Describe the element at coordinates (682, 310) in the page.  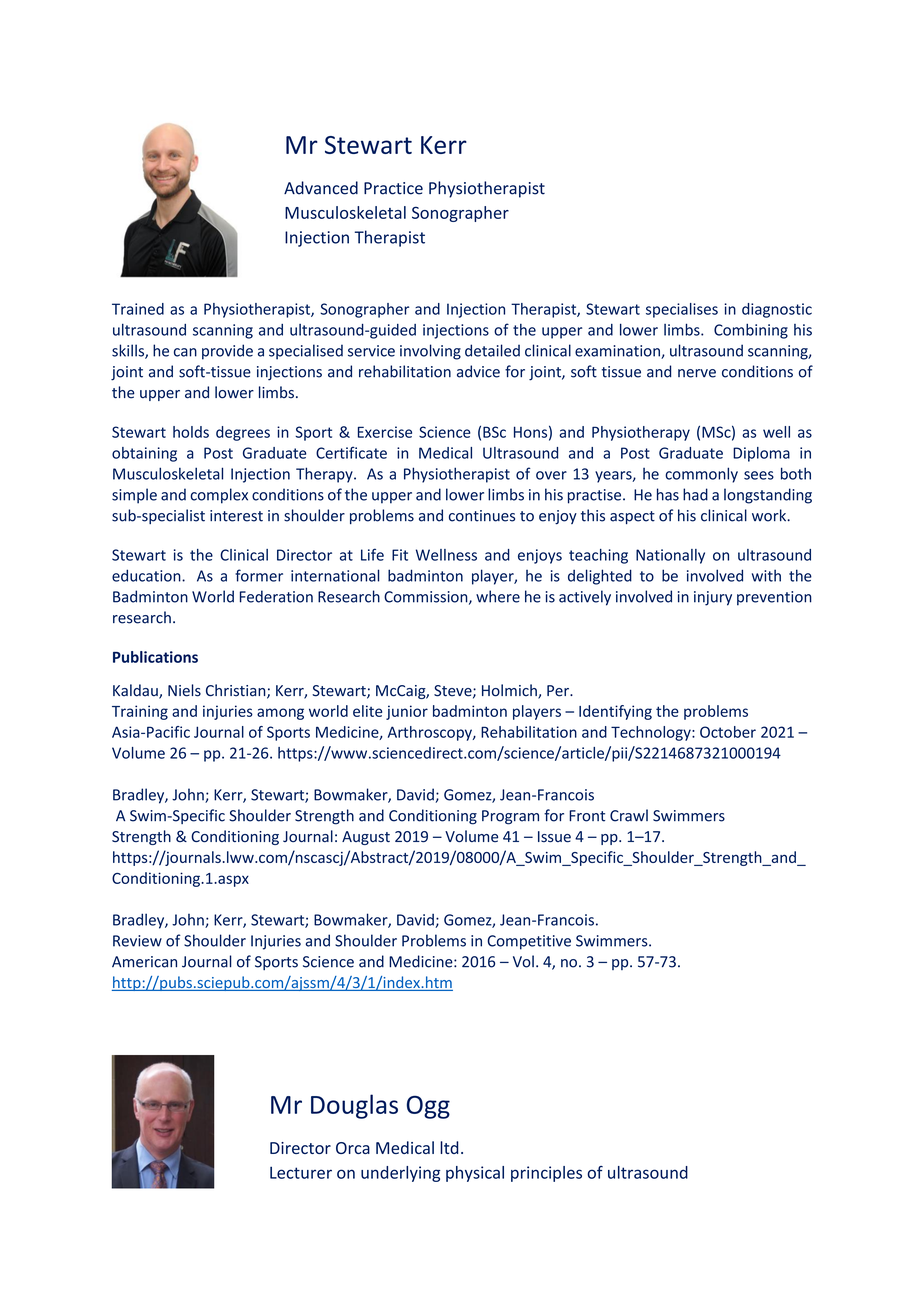
I see `specialises` at that location.
